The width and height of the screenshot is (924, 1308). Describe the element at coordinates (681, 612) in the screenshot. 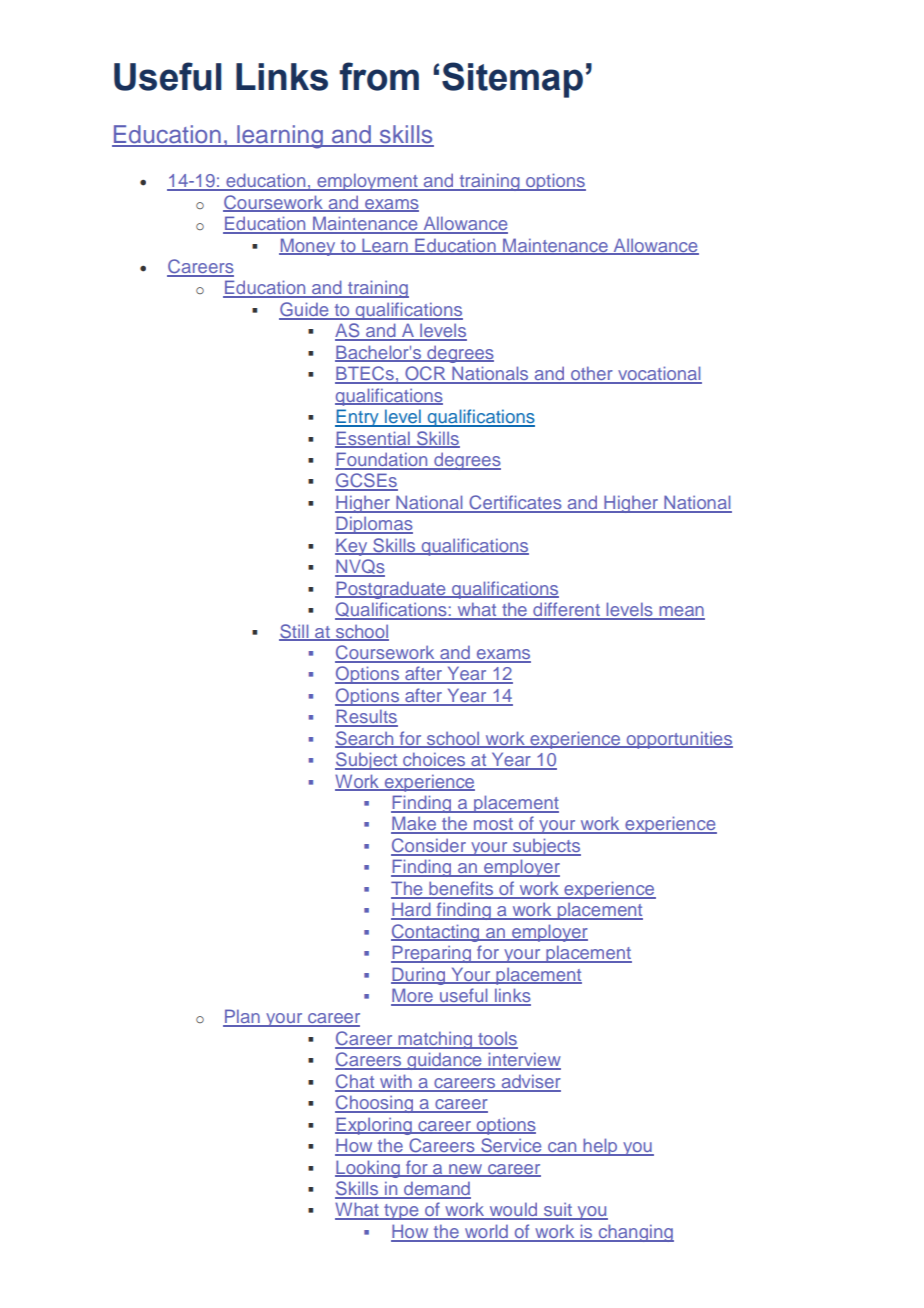

I see `mean` at that location.
